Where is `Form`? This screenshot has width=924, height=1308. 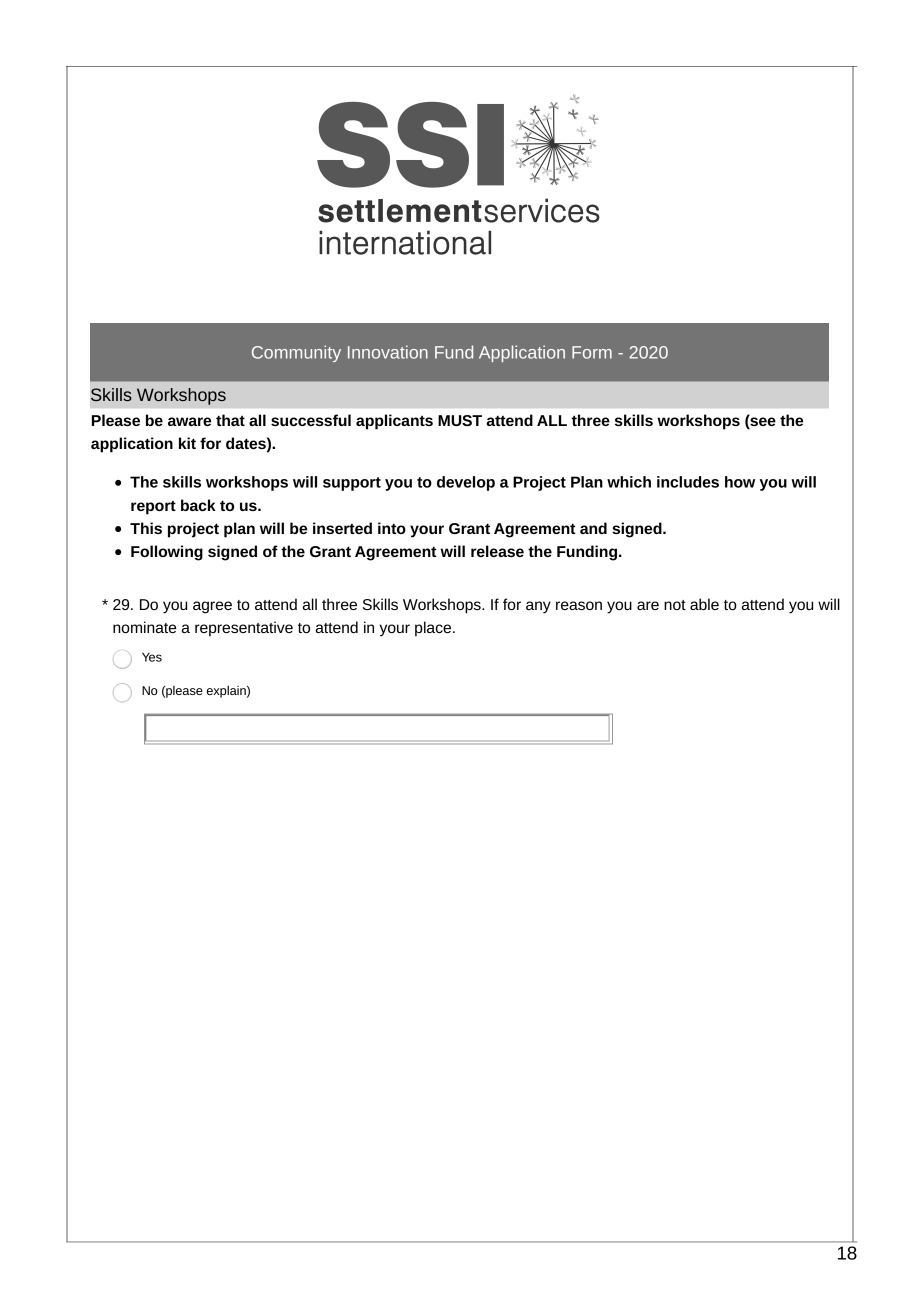 Form is located at coordinates (592, 352).
